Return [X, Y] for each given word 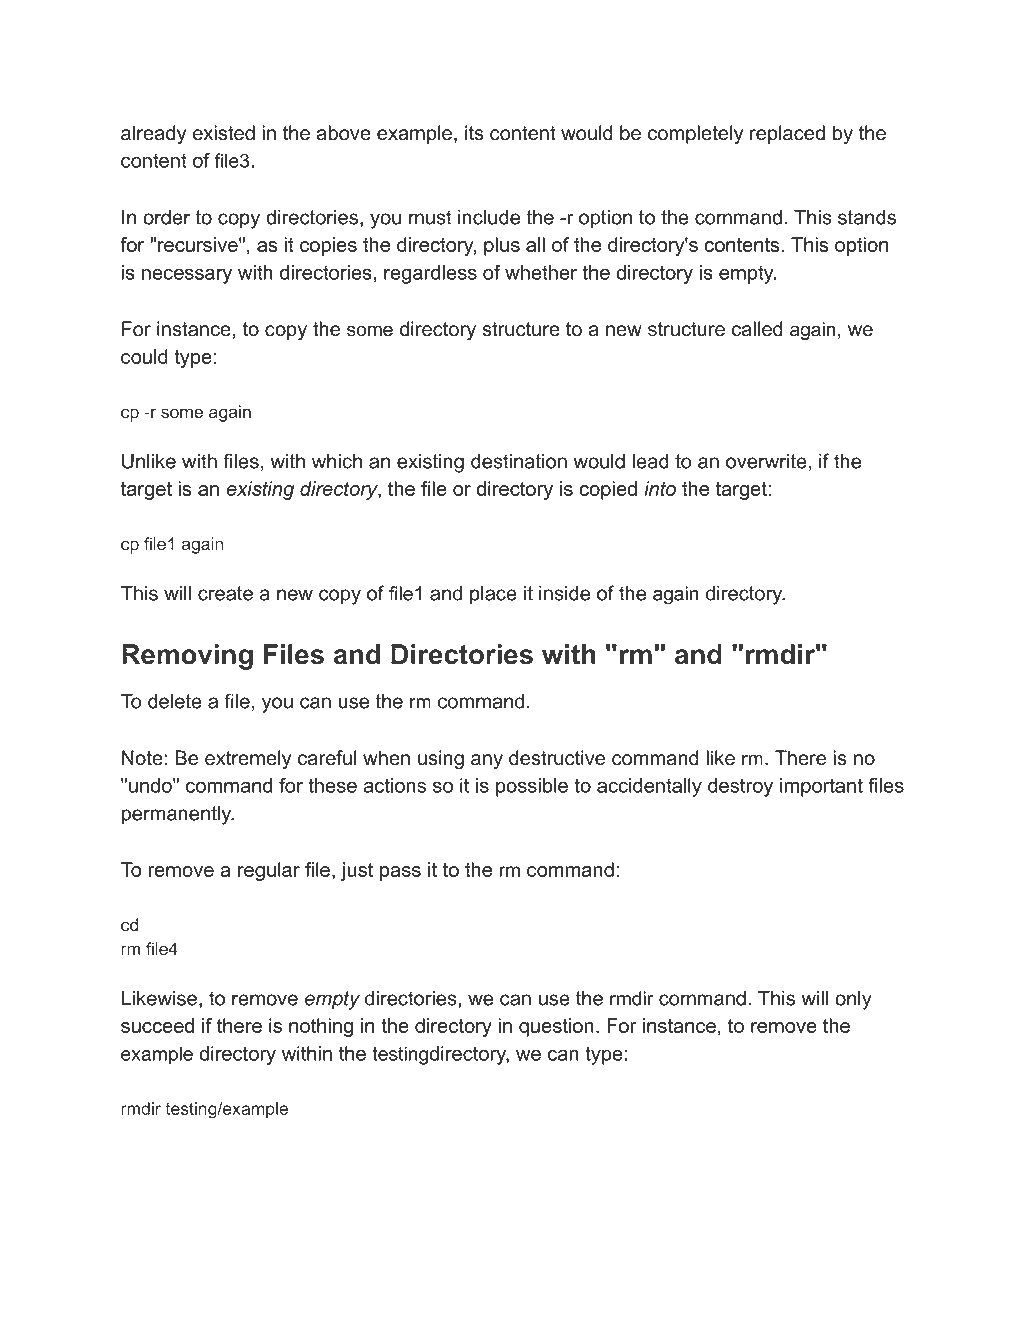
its [474, 133]
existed [224, 133]
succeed [157, 1025]
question [556, 1027]
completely [695, 135]
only [853, 1000]
